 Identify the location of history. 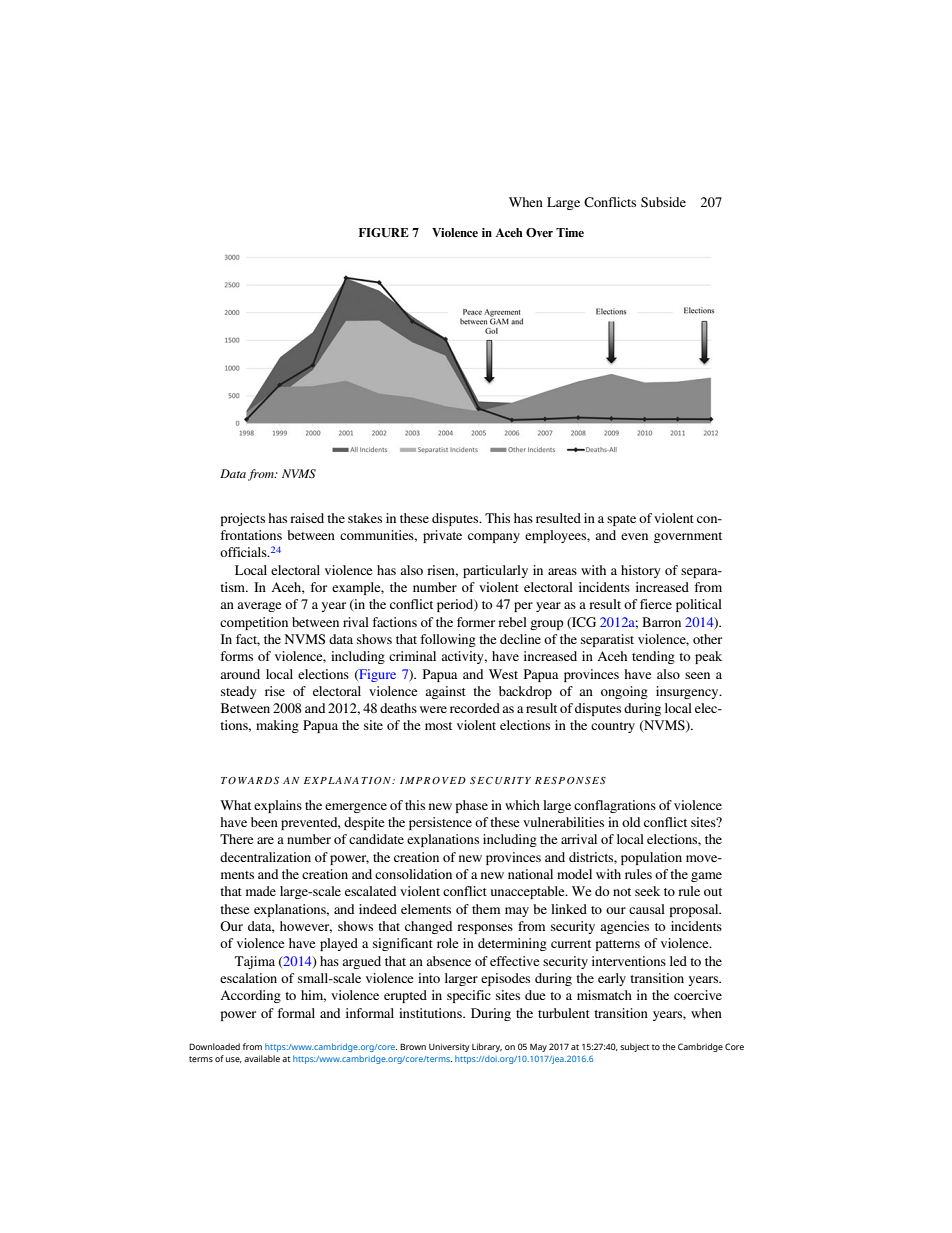
(641, 571).
